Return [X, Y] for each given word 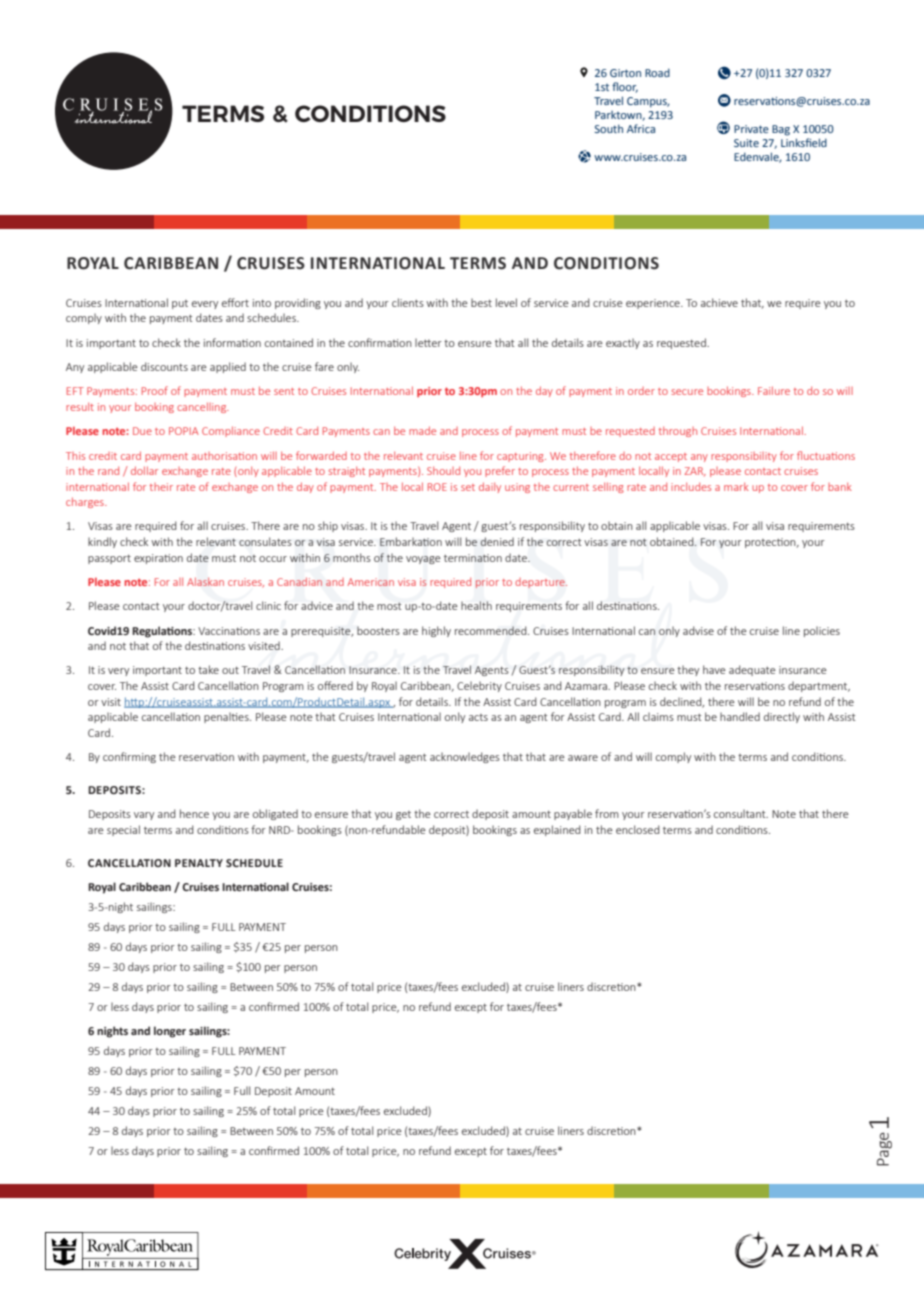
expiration [158, 559]
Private [751, 129]
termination [473, 558]
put [180, 304]
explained [557, 830]
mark [736, 486]
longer [170, 1032]
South [609, 128]
